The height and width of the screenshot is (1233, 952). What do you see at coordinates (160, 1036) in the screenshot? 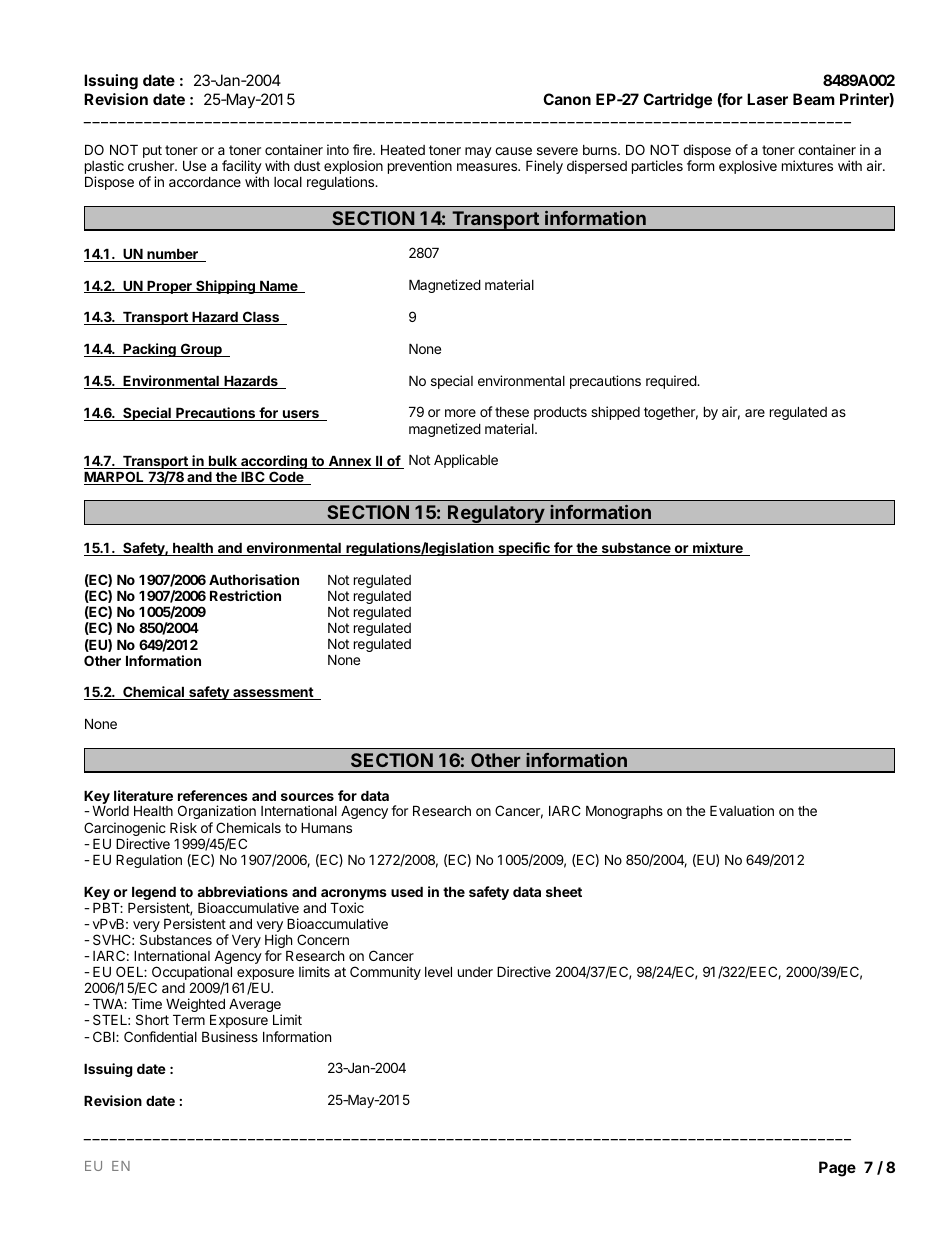
I see `Confidential` at bounding box center [160, 1036].
